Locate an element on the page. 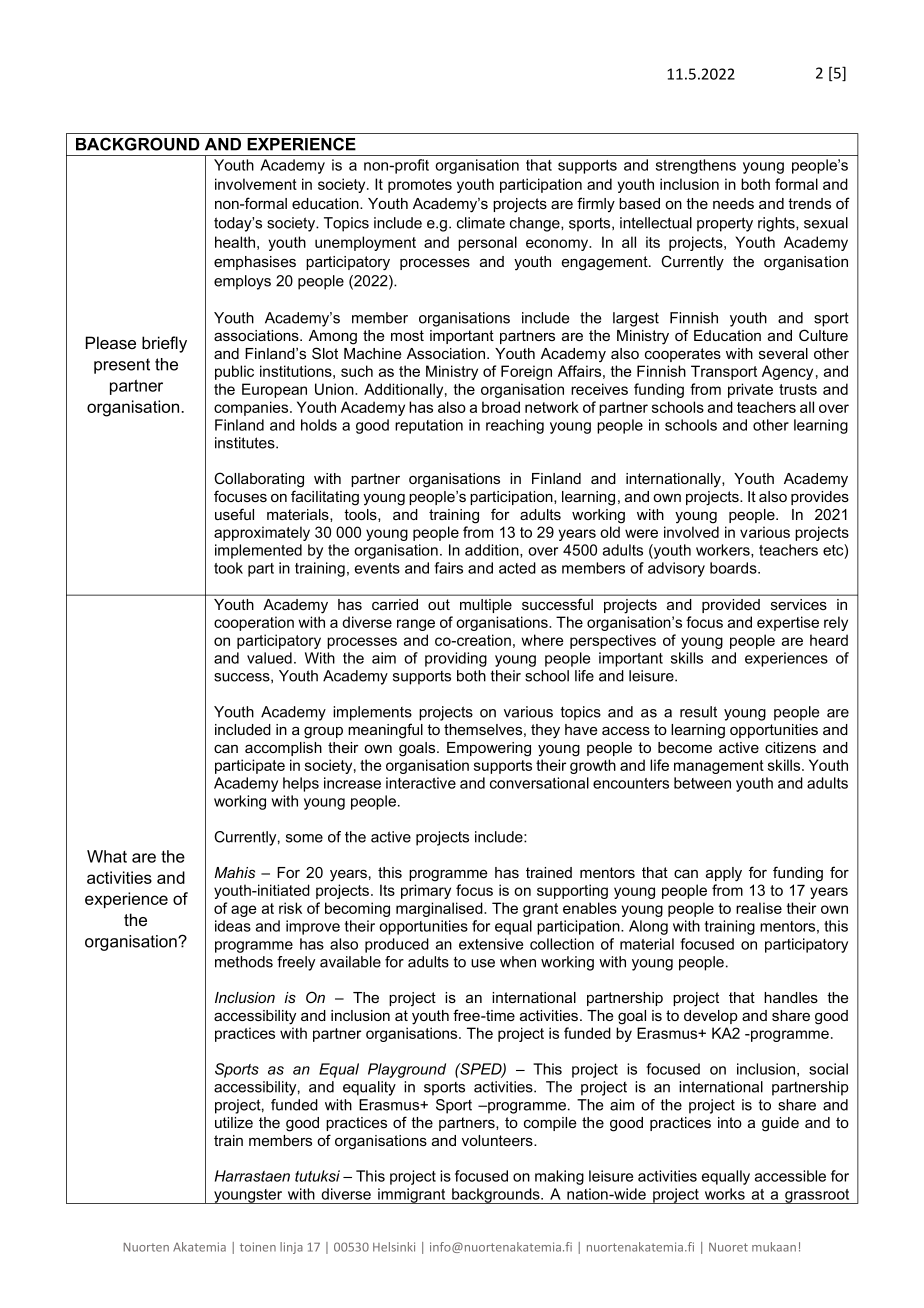 The width and height of the document is (924, 1308). needs is located at coordinates (733, 203).
